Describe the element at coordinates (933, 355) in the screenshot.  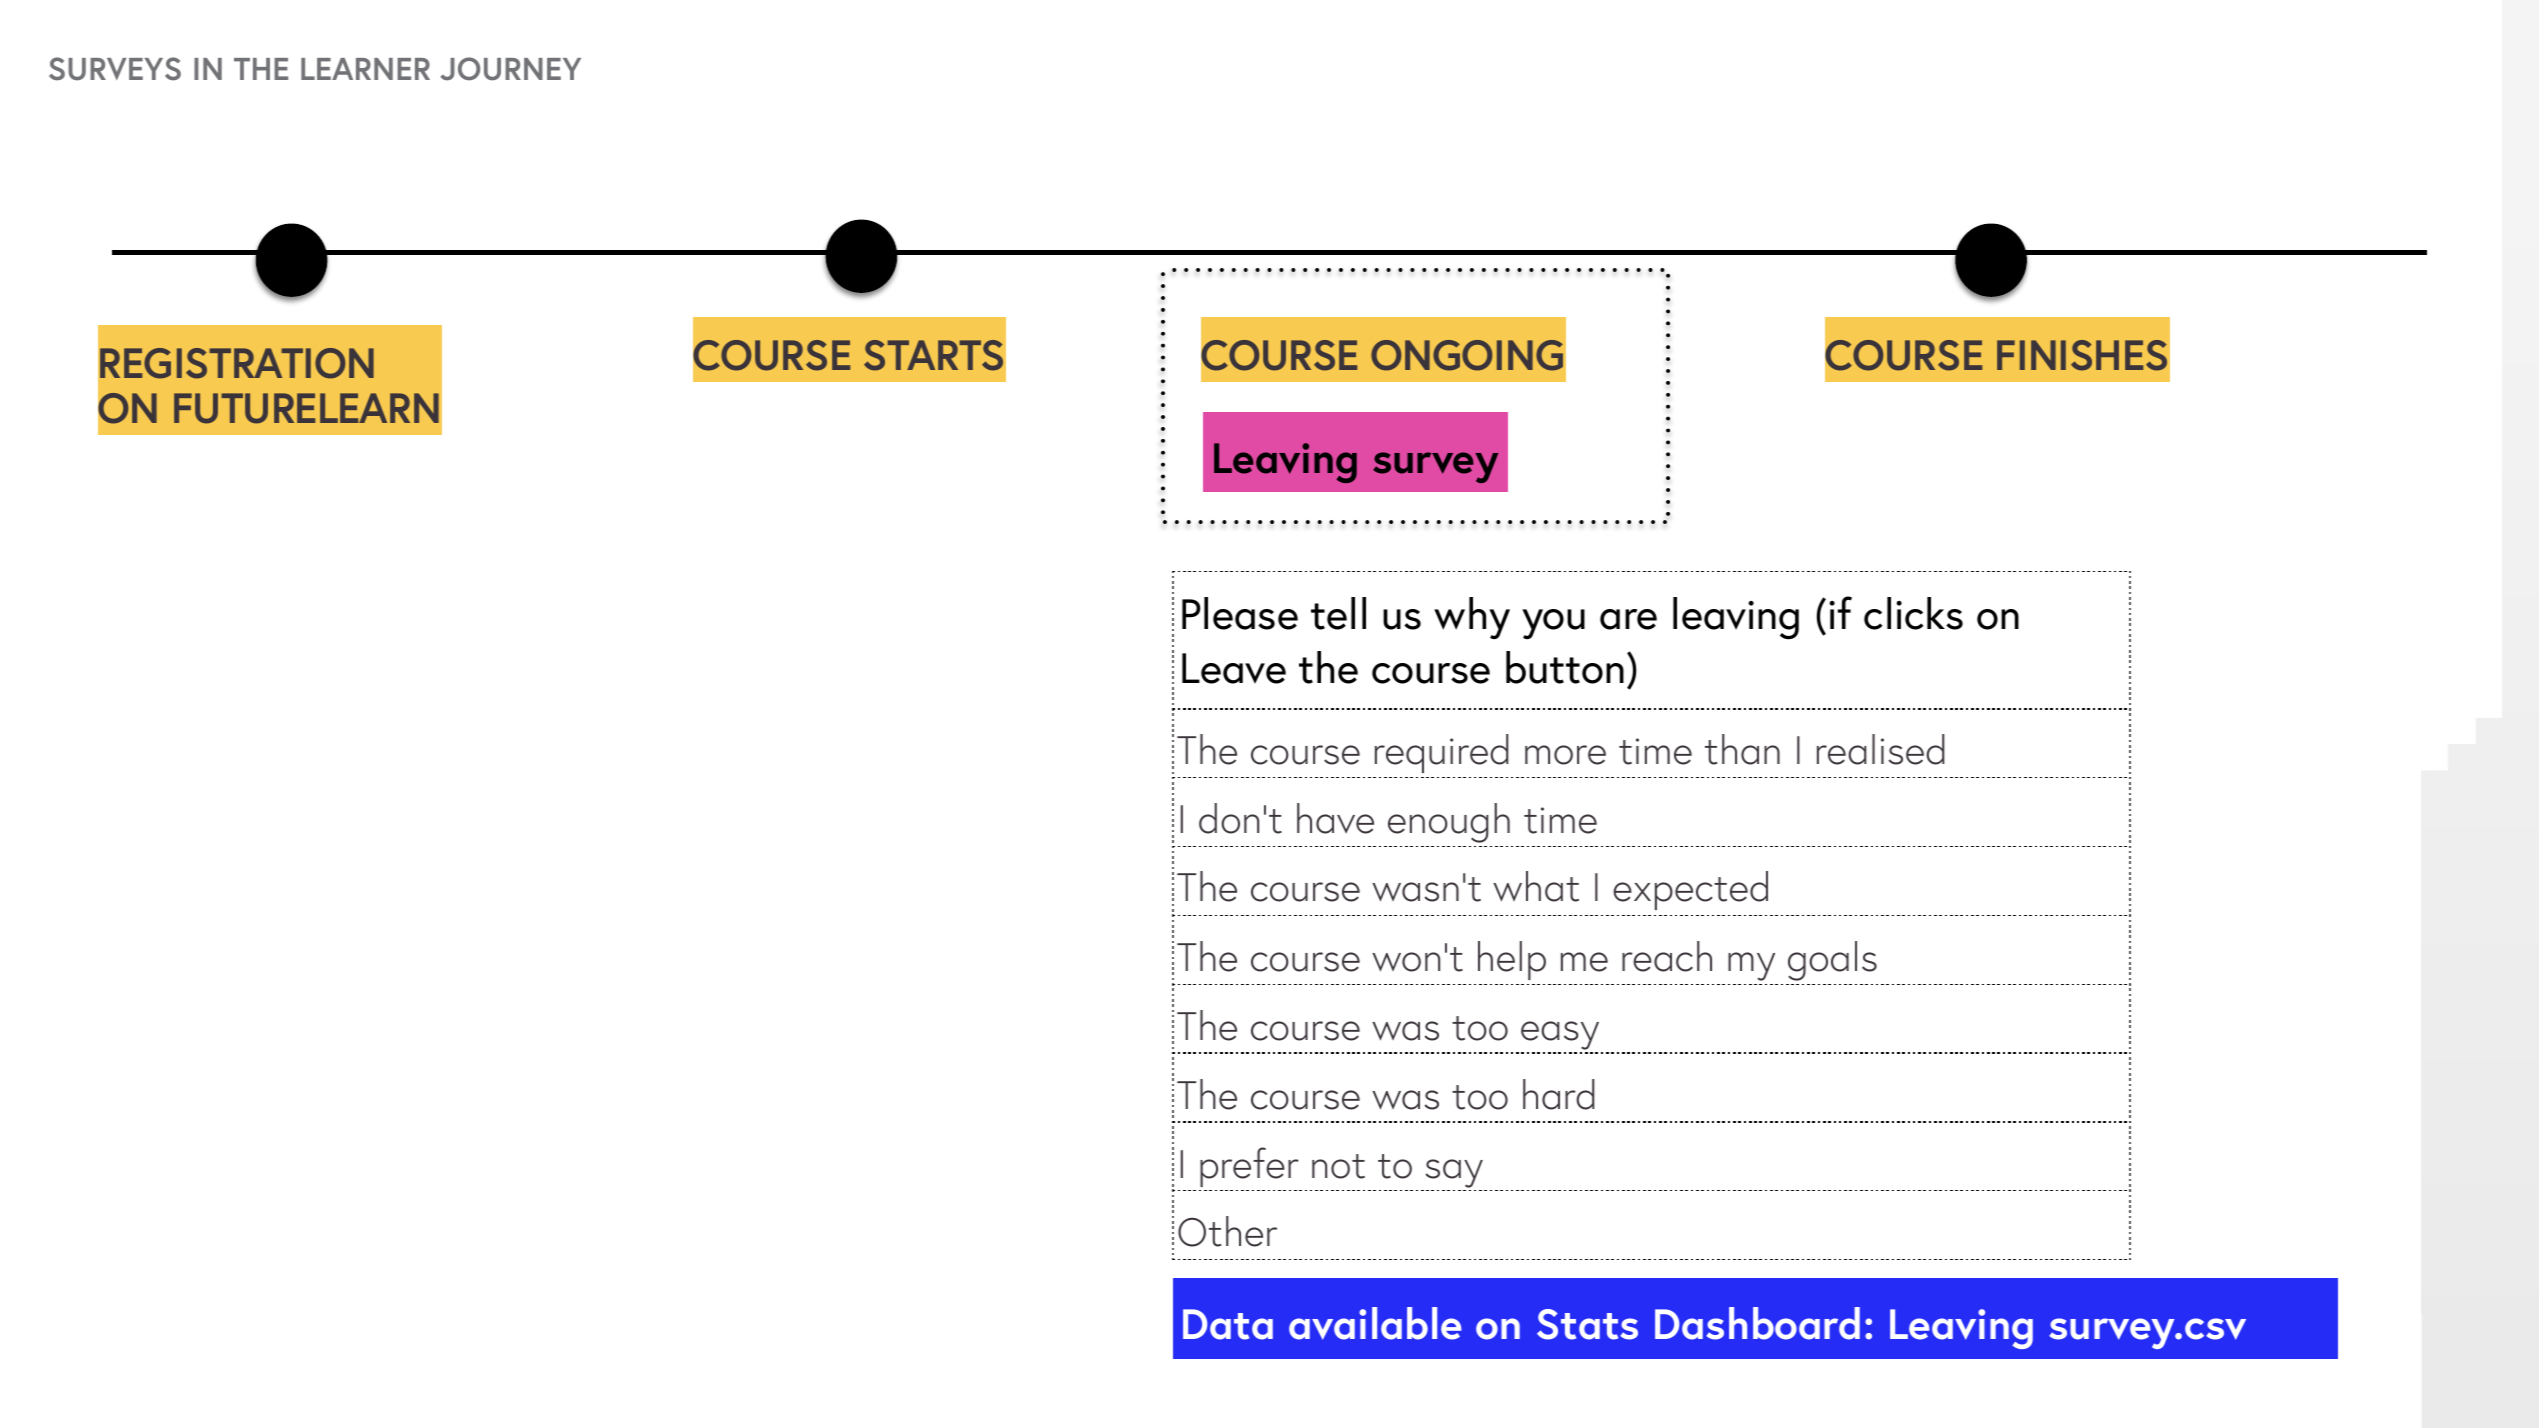
I see `STARTS` at that location.
